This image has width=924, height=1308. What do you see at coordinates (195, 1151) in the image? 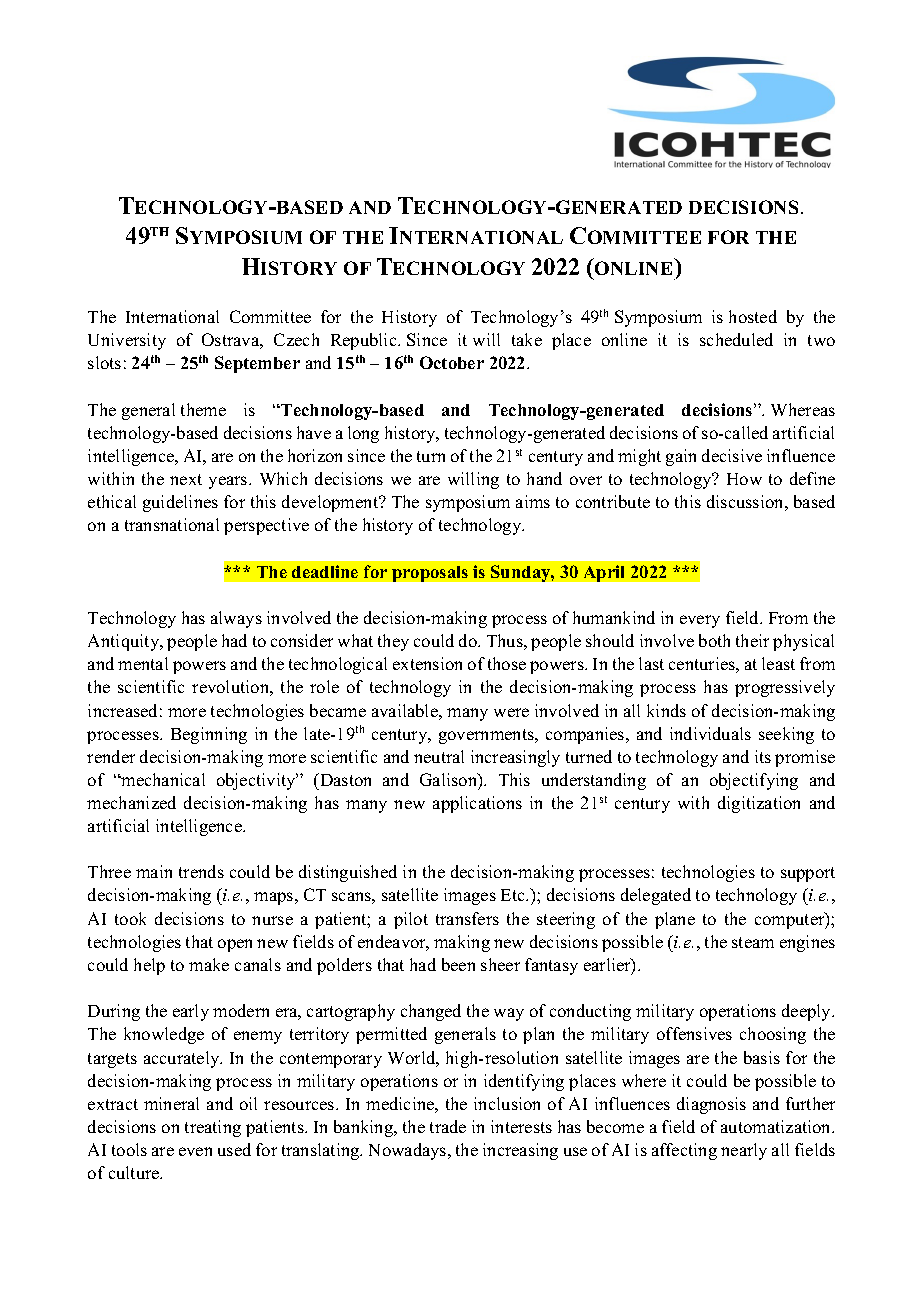
I see `even` at bounding box center [195, 1151].
